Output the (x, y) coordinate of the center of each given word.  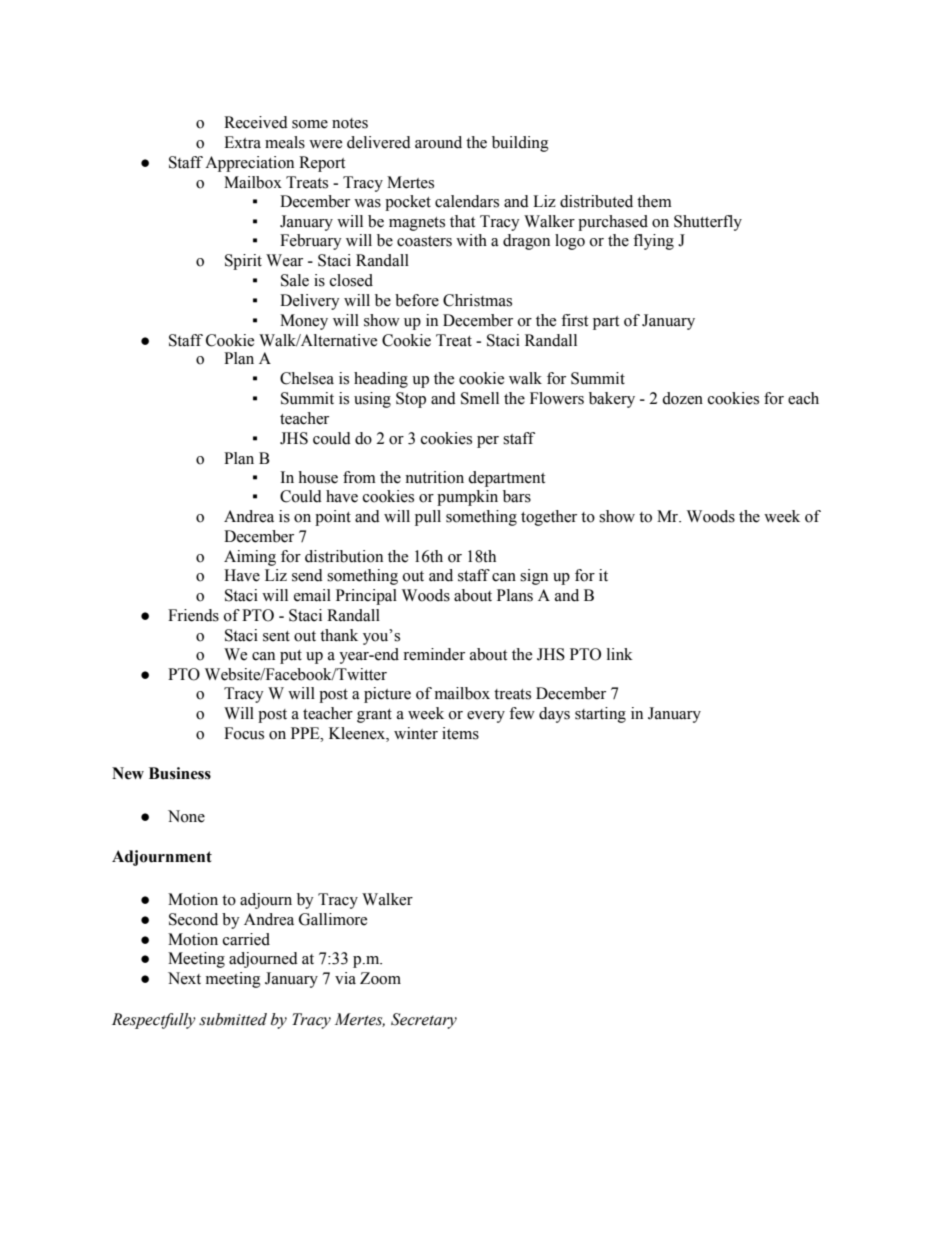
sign (534, 577)
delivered (379, 142)
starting (600, 715)
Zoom (380, 978)
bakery (612, 400)
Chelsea (307, 378)
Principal (366, 597)
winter (416, 733)
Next (184, 978)
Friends (193, 615)
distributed (596, 201)
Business (180, 773)
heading (381, 380)
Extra (242, 142)
